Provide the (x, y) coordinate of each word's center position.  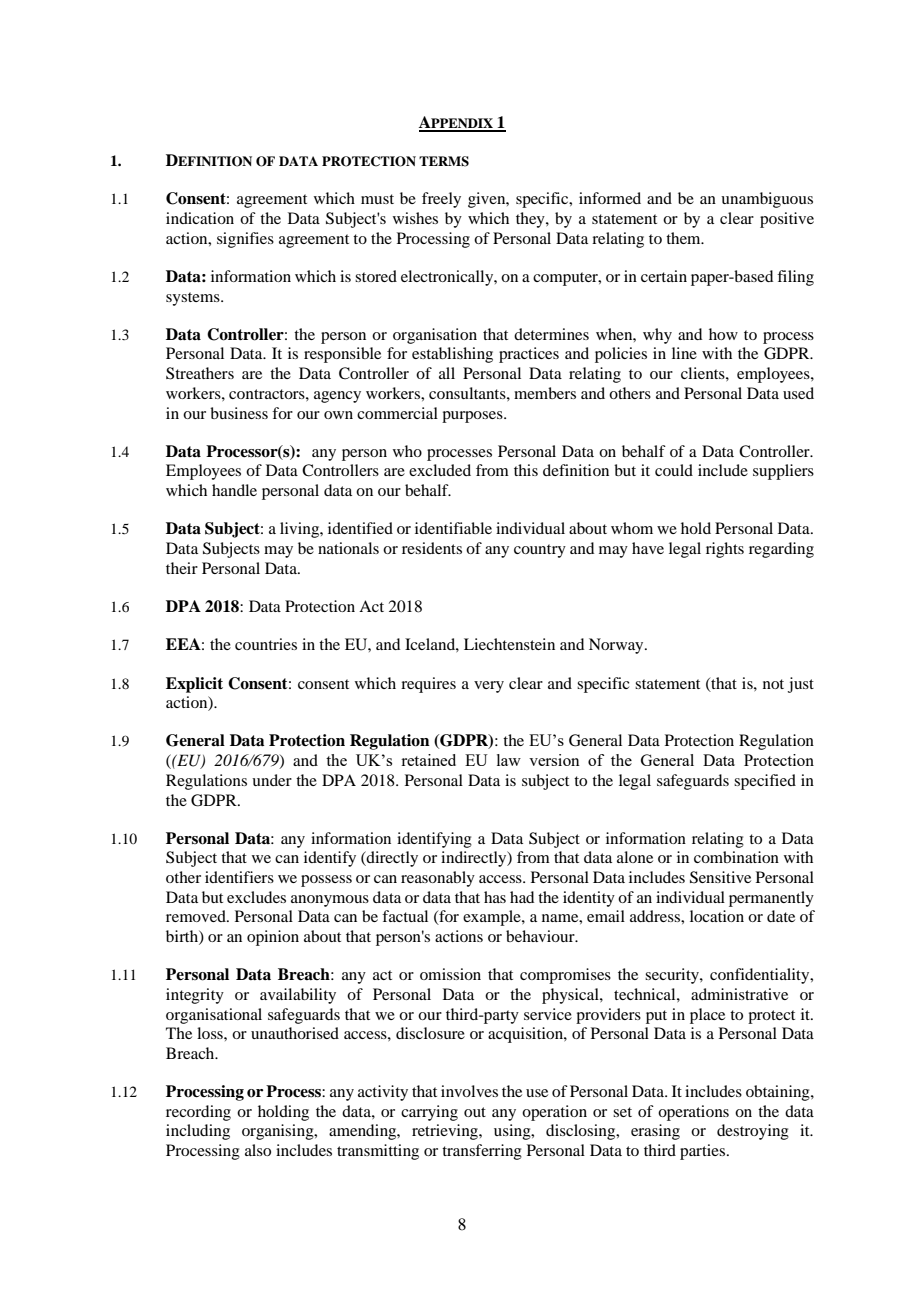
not (773, 684)
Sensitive (720, 877)
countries (266, 644)
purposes (473, 417)
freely (441, 200)
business (239, 413)
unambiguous (767, 200)
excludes (256, 897)
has (495, 897)
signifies (245, 240)
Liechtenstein (509, 644)
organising (279, 1132)
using (513, 1132)
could (674, 470)
